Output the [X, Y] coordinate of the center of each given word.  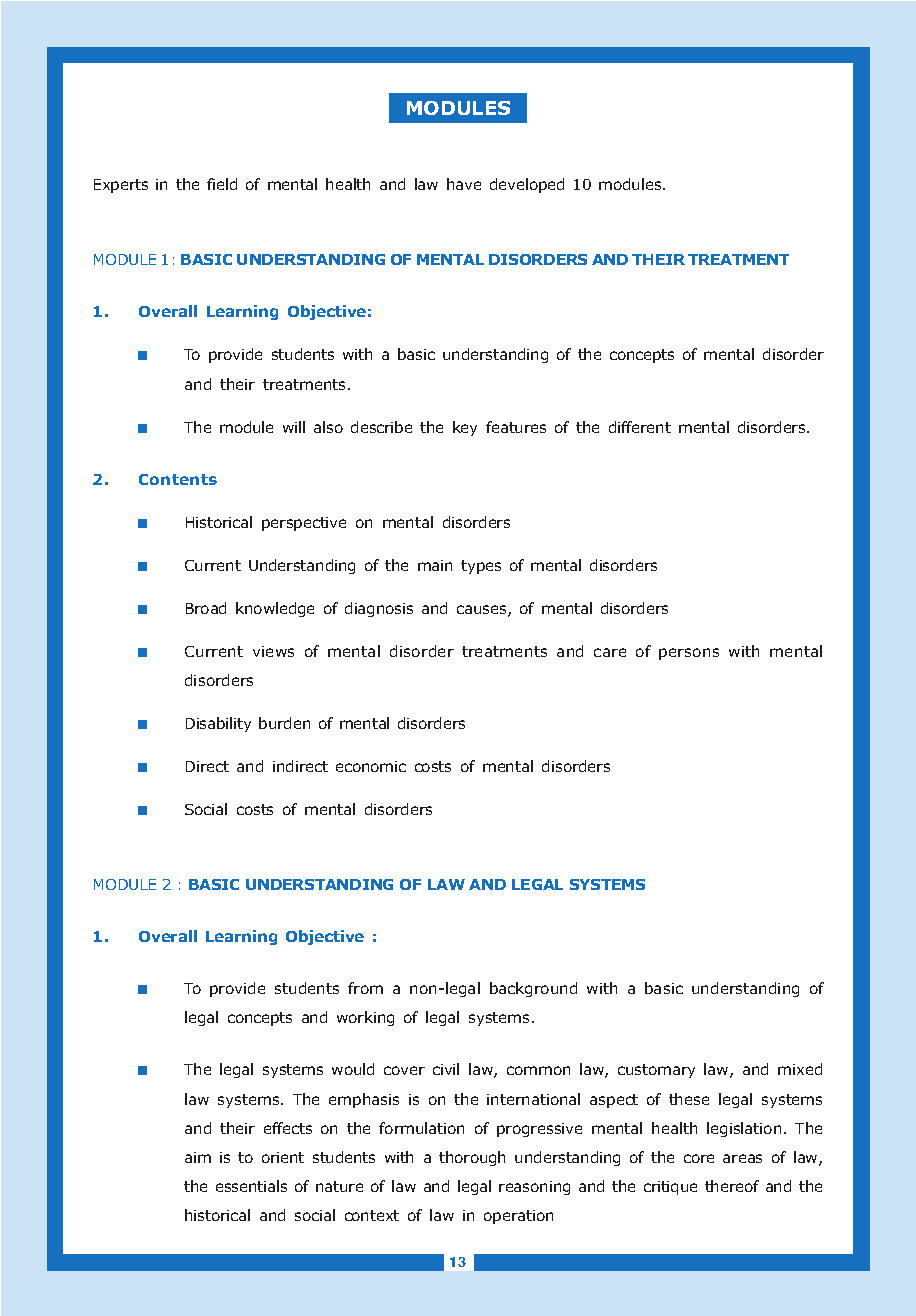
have [464, 184]
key [465, 428]
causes [483, 611]
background [533, 989]
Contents [178, 479]
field [222, 184]
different [640, 427]
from [365, 988]
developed [527, 185]
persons [689, 654]
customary [656, 1071]
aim [198, 1157]
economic [371, 766]
